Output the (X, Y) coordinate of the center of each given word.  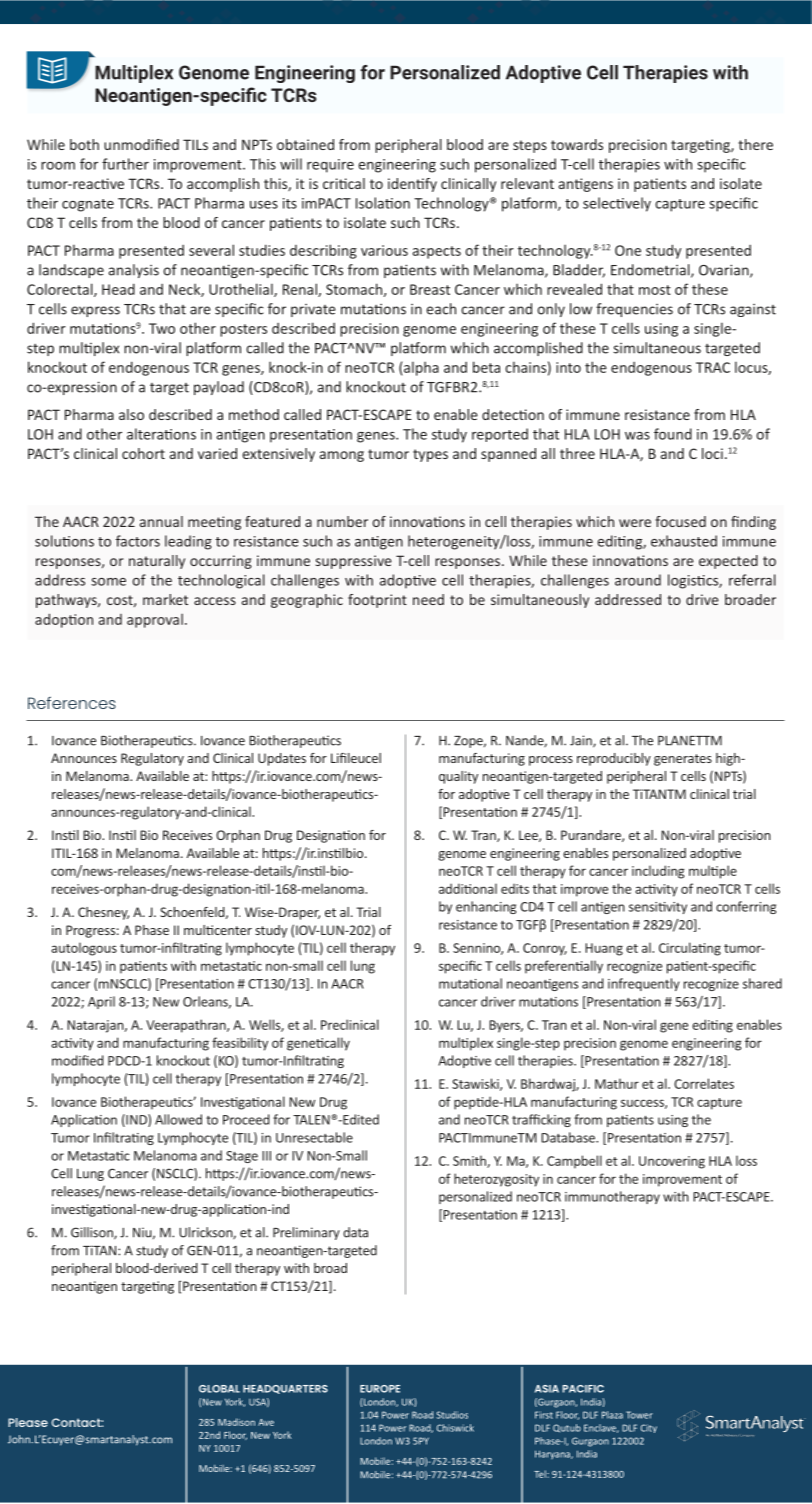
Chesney (103, 913)
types (430, 455)
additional (468, 888)
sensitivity (658, 908)
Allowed (178, 1119)
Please (28, 1422)
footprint (377, 601)
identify (412, 185)
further (125, 164)
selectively (617, 204)
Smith (470, 1161)
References (72, 702)
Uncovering (672, 1162)
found (673, 434)
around (638, 580)
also (131, 414)
